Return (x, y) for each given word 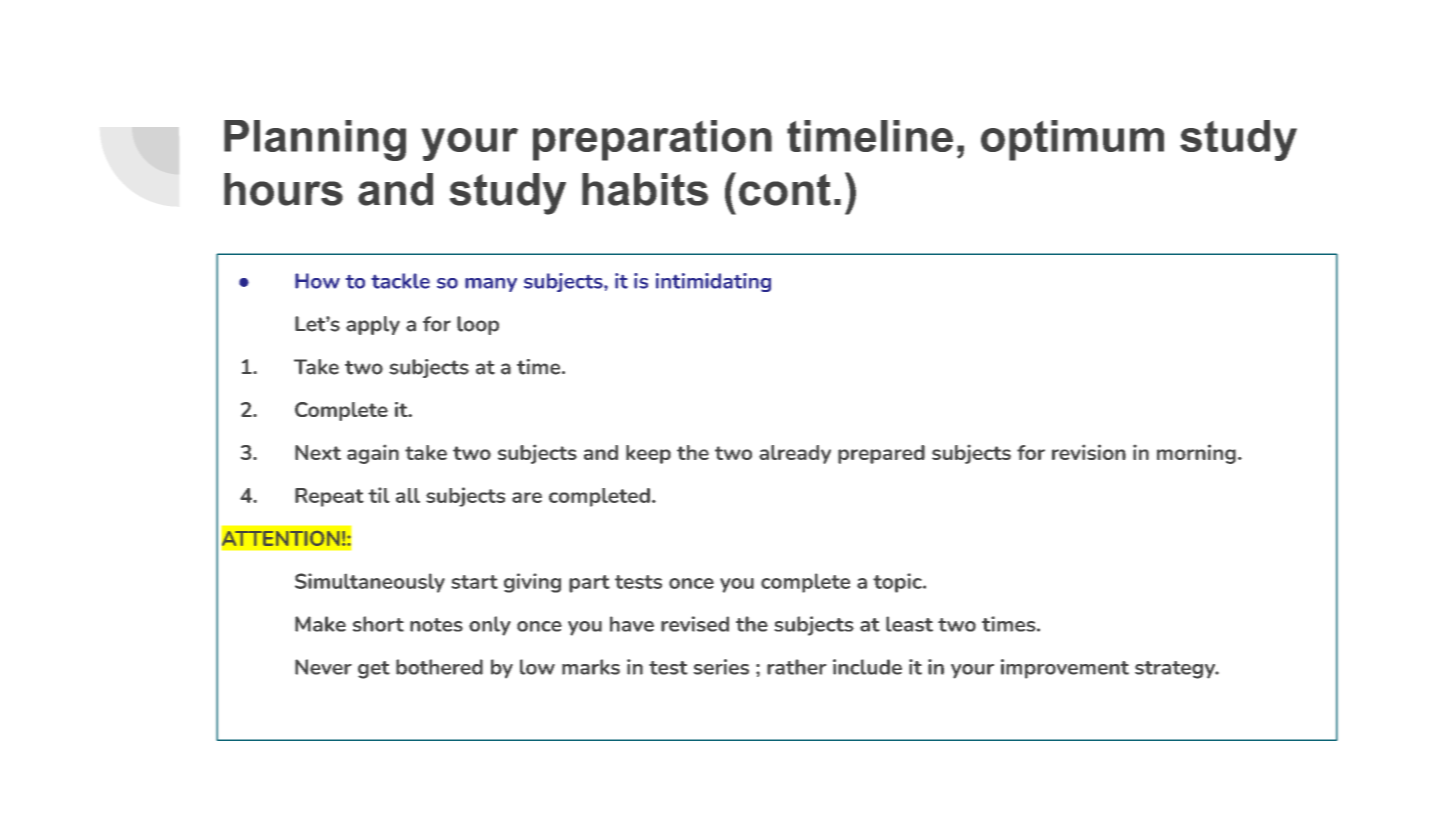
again (373, 454)
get (374, 670)
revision (1089, 452)
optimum (1072, 140)
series (721, 667)
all (408, 495)
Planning (315, 140)
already (795, 454)
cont (785, 190)
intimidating (713, 282)
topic (898, 583)
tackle (400, 281)
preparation (652, 140)
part (589, 584)
